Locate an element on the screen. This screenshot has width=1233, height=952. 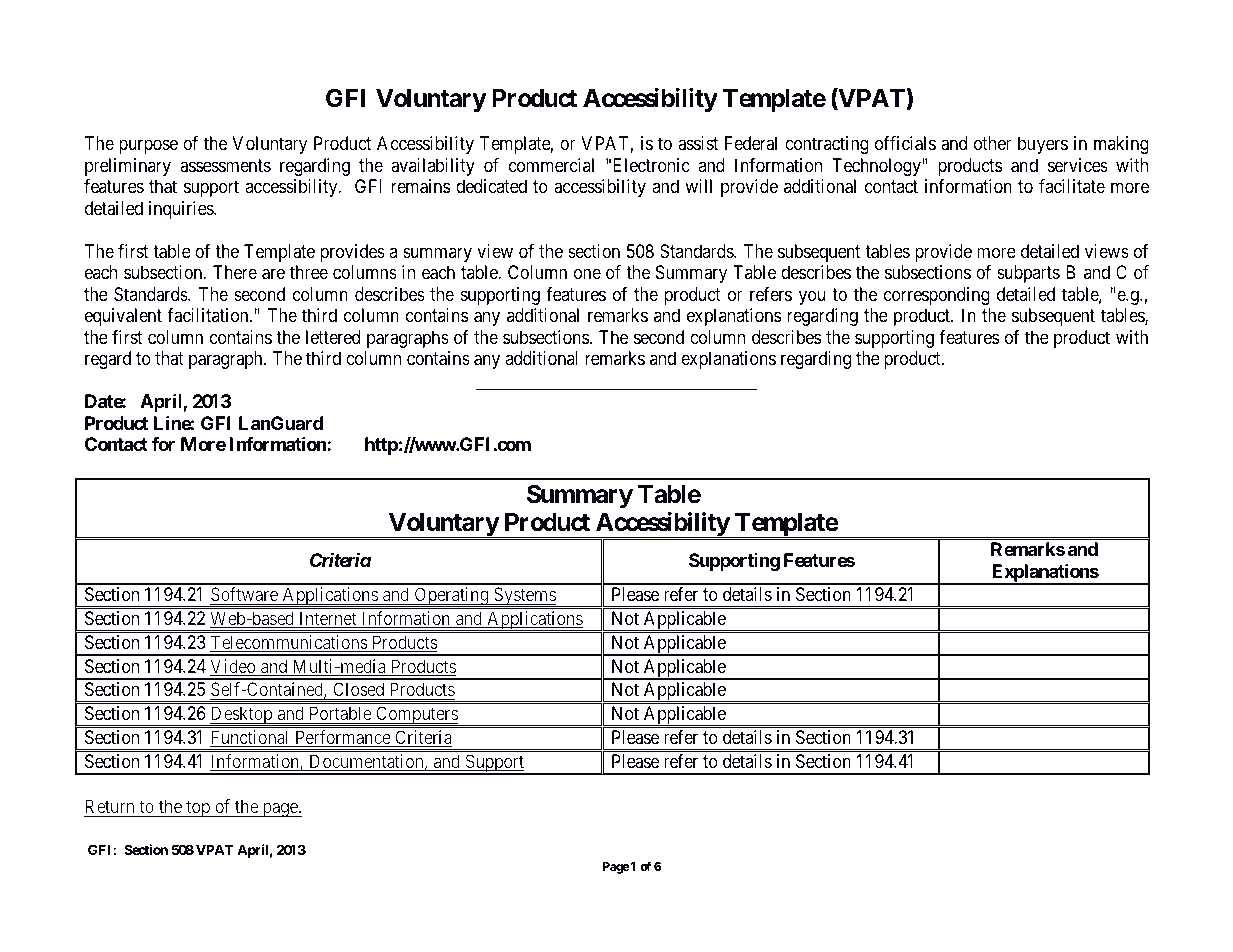
assessments is located at coordinates (225, 166).
